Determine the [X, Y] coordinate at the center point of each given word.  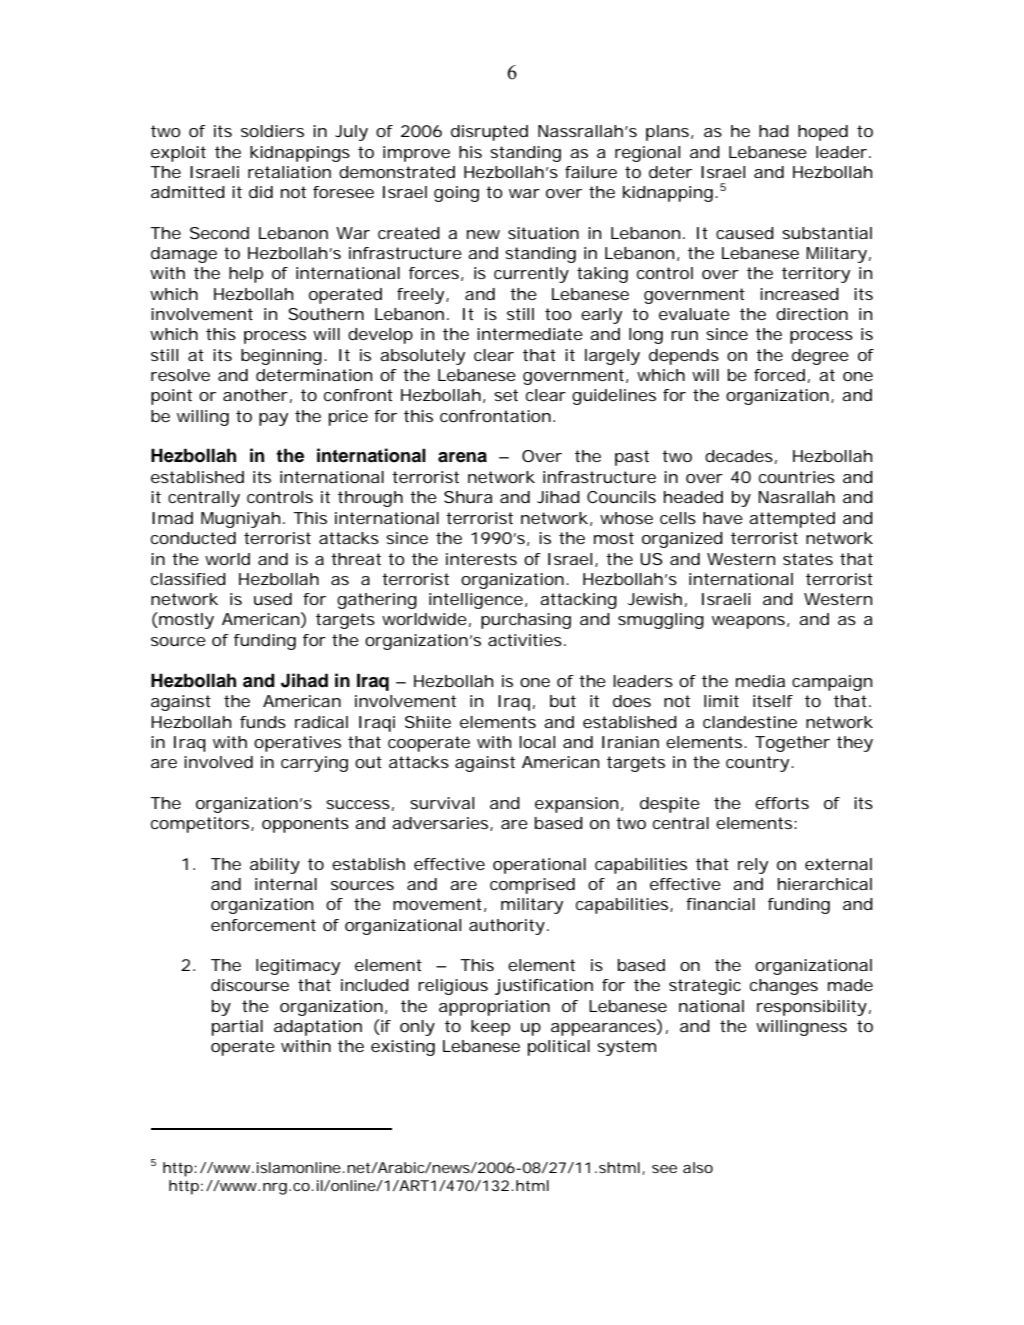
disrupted [489, 133]
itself [773, 701]
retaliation [289, 172]
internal [286, 884]
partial [237, 1028]
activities [525, 640]
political [559, 1048]
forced [779, 375]
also [698, 1167]
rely [753, 866]
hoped [823, 133]
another [255, 395]
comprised [532, 886]
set [506, 395]
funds [263, 722]
